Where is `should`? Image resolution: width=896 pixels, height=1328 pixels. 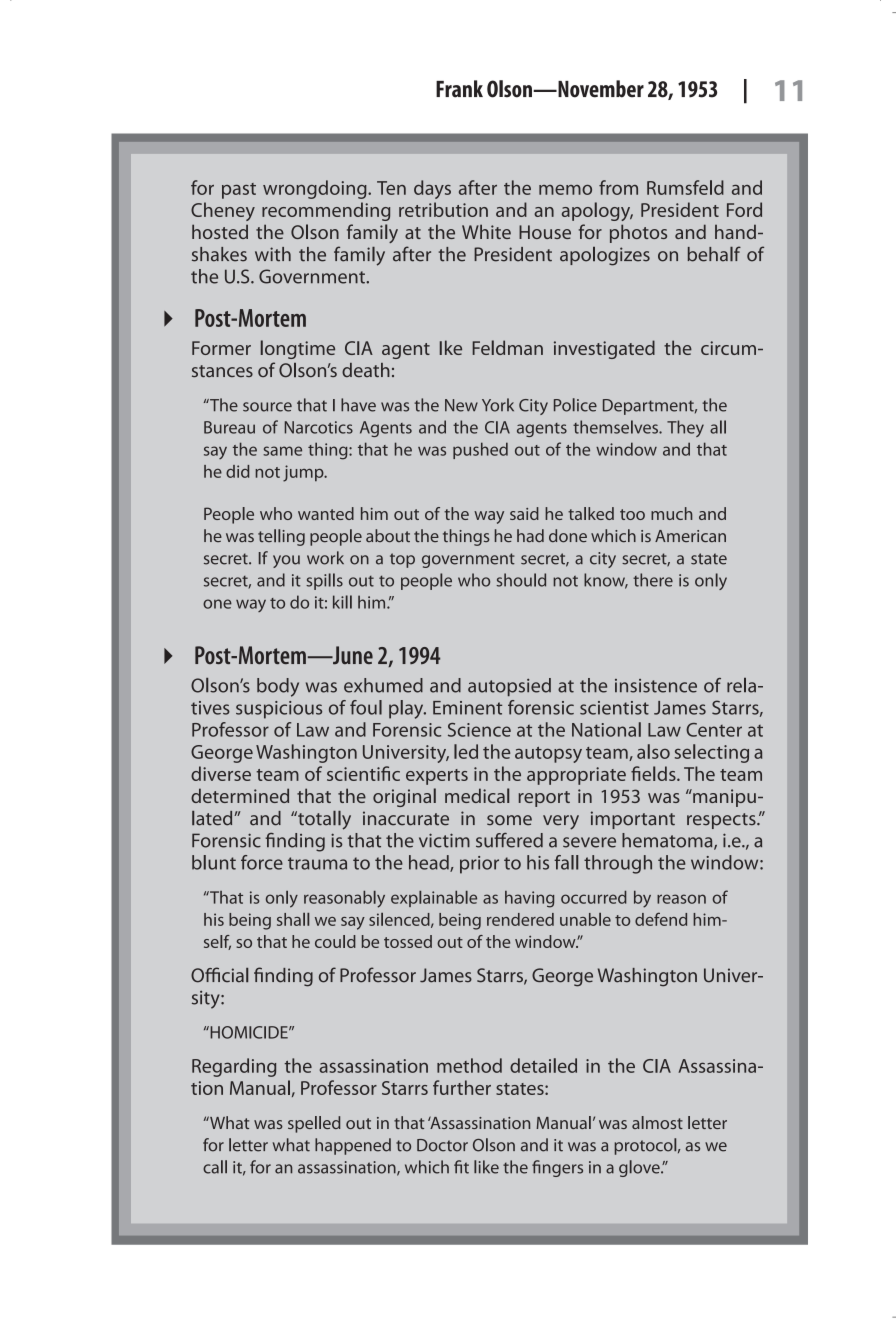 should is located at coordinates (521, 580).
